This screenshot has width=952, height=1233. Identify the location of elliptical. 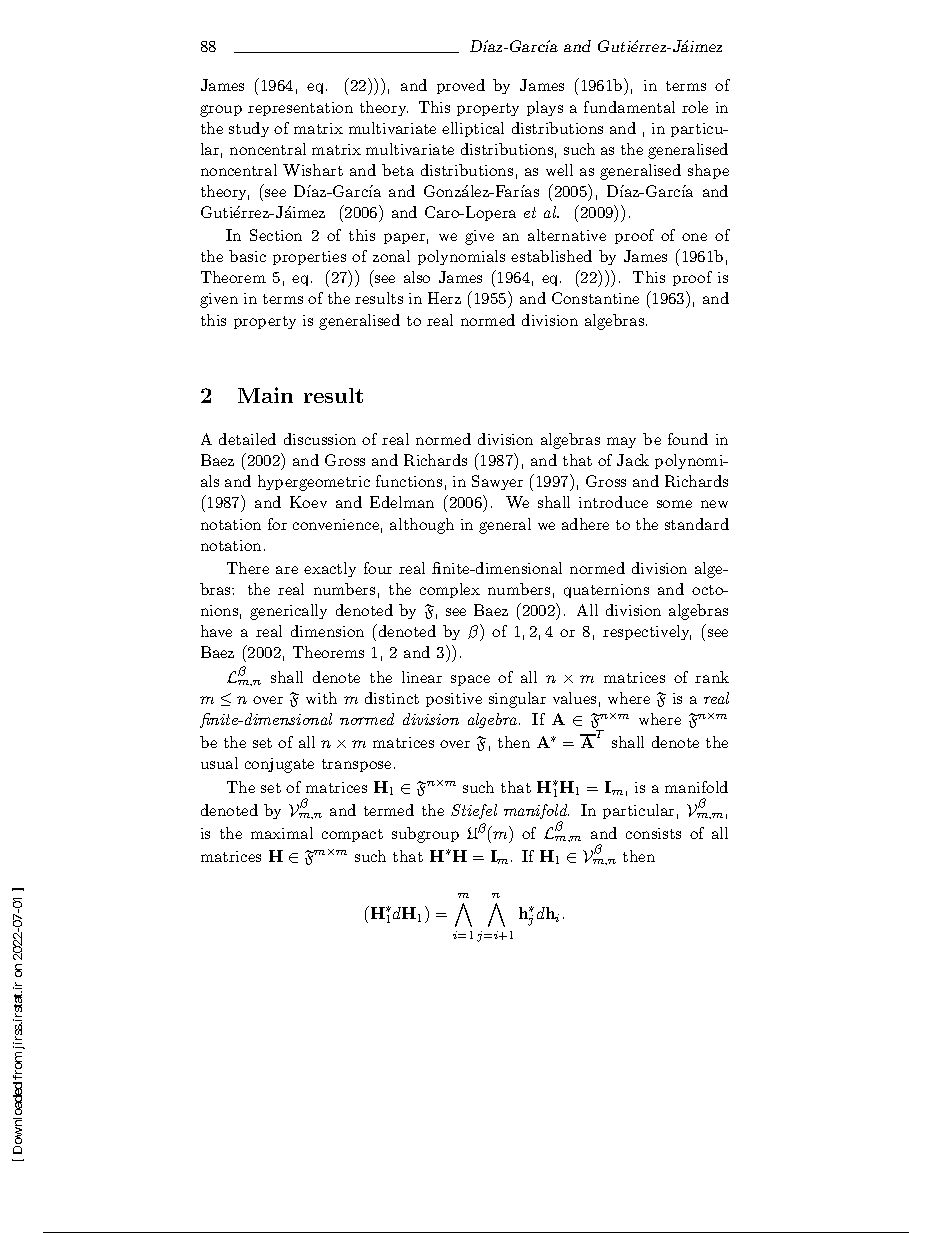
(473, 129).
